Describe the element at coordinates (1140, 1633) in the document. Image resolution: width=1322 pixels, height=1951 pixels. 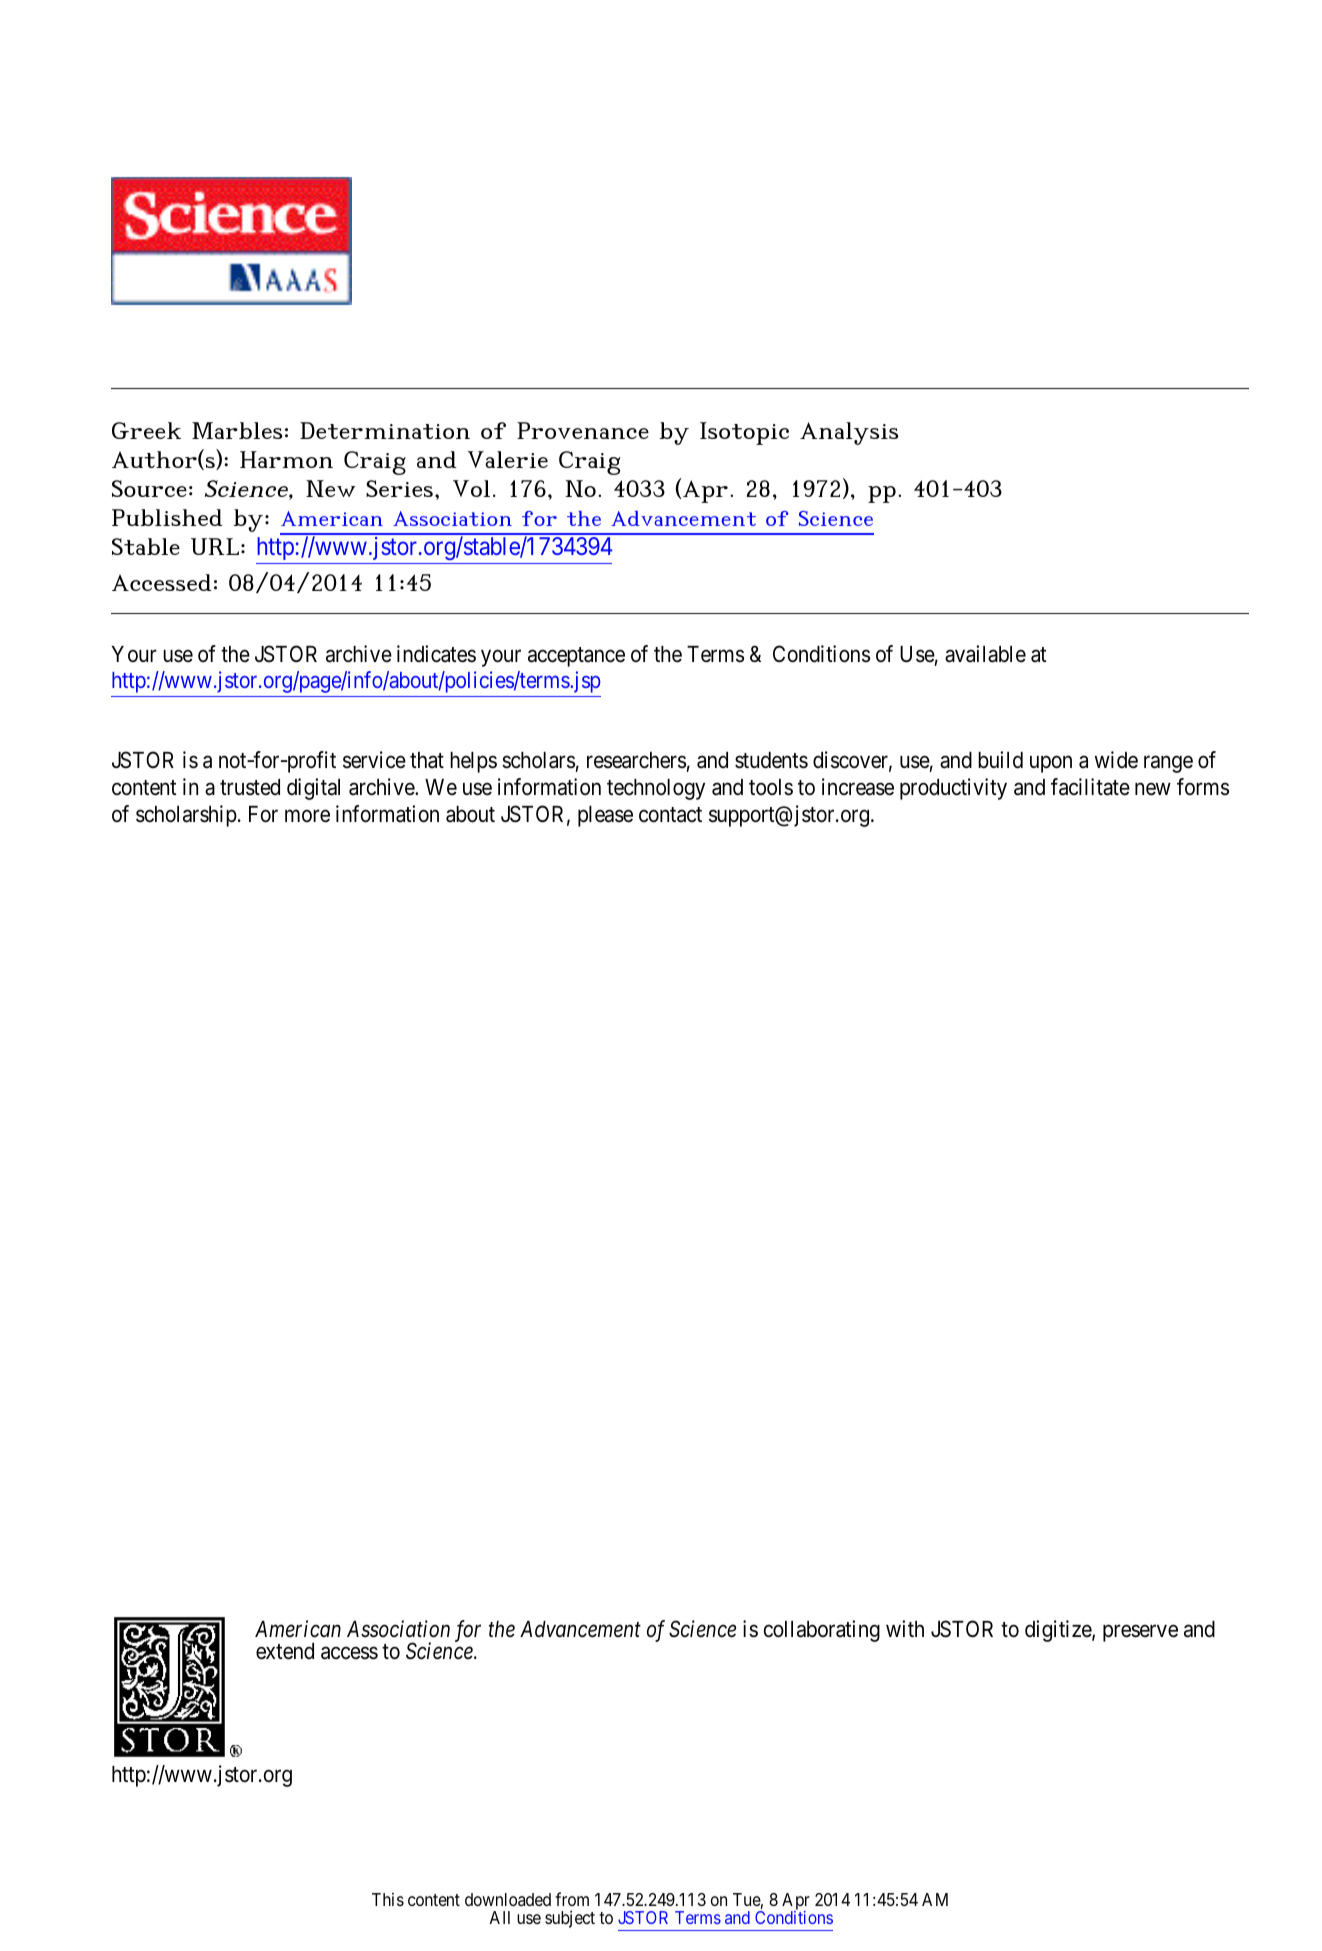
I see `preserve` at that location.
